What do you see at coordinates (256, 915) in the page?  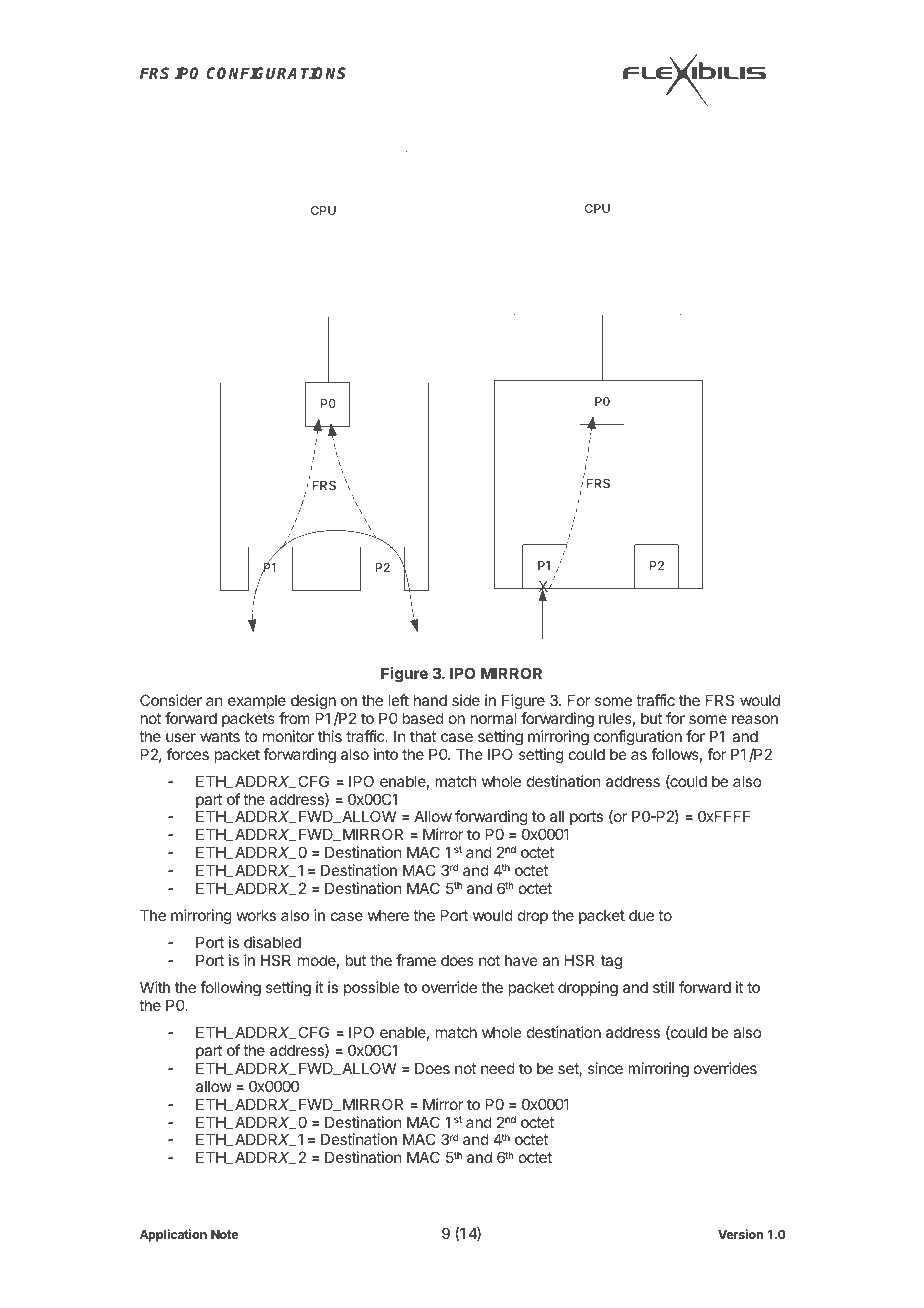 I see `works` at bounding box center [256, 915].
